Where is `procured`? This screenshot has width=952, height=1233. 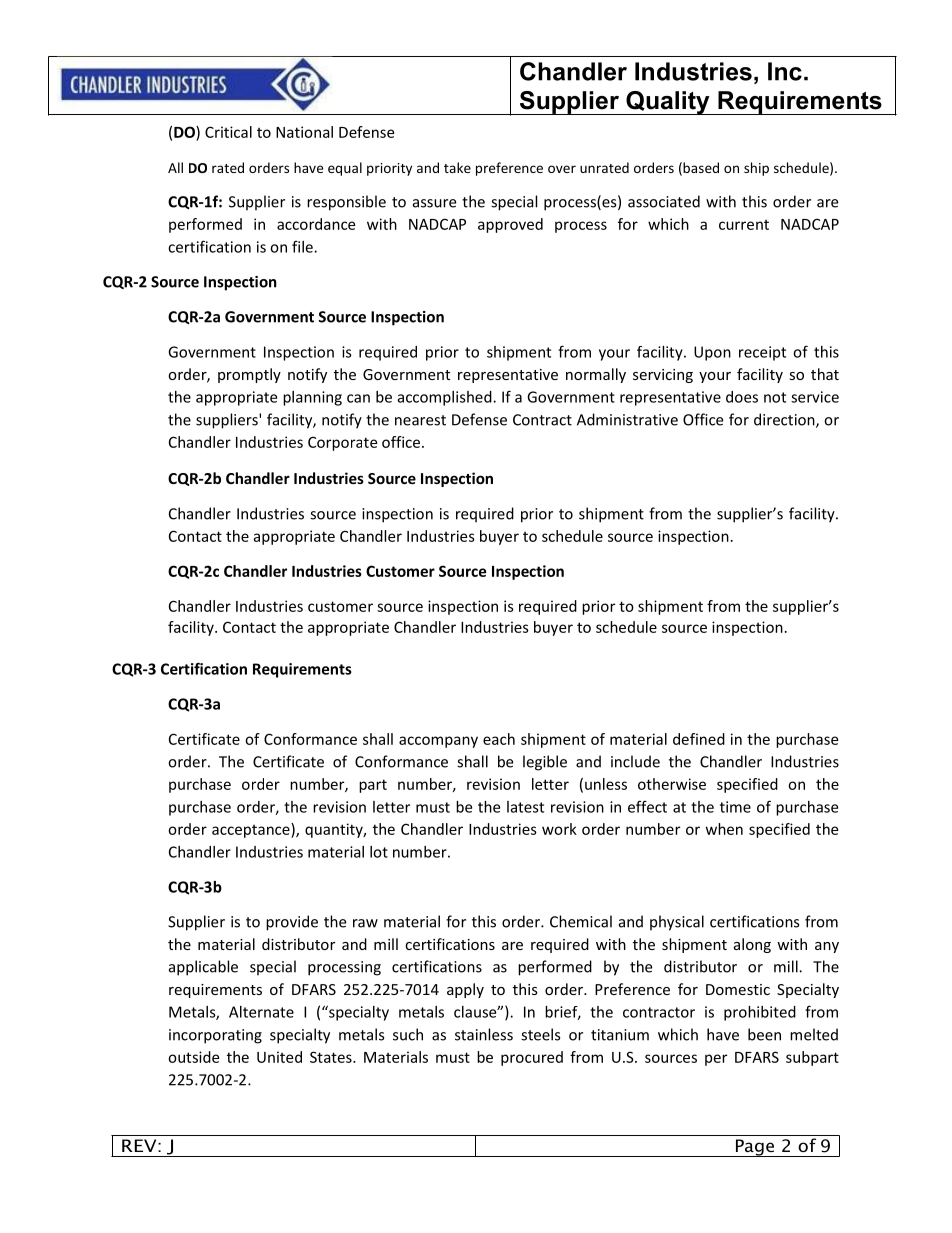 procured is located at coordinates (532, 1058).
